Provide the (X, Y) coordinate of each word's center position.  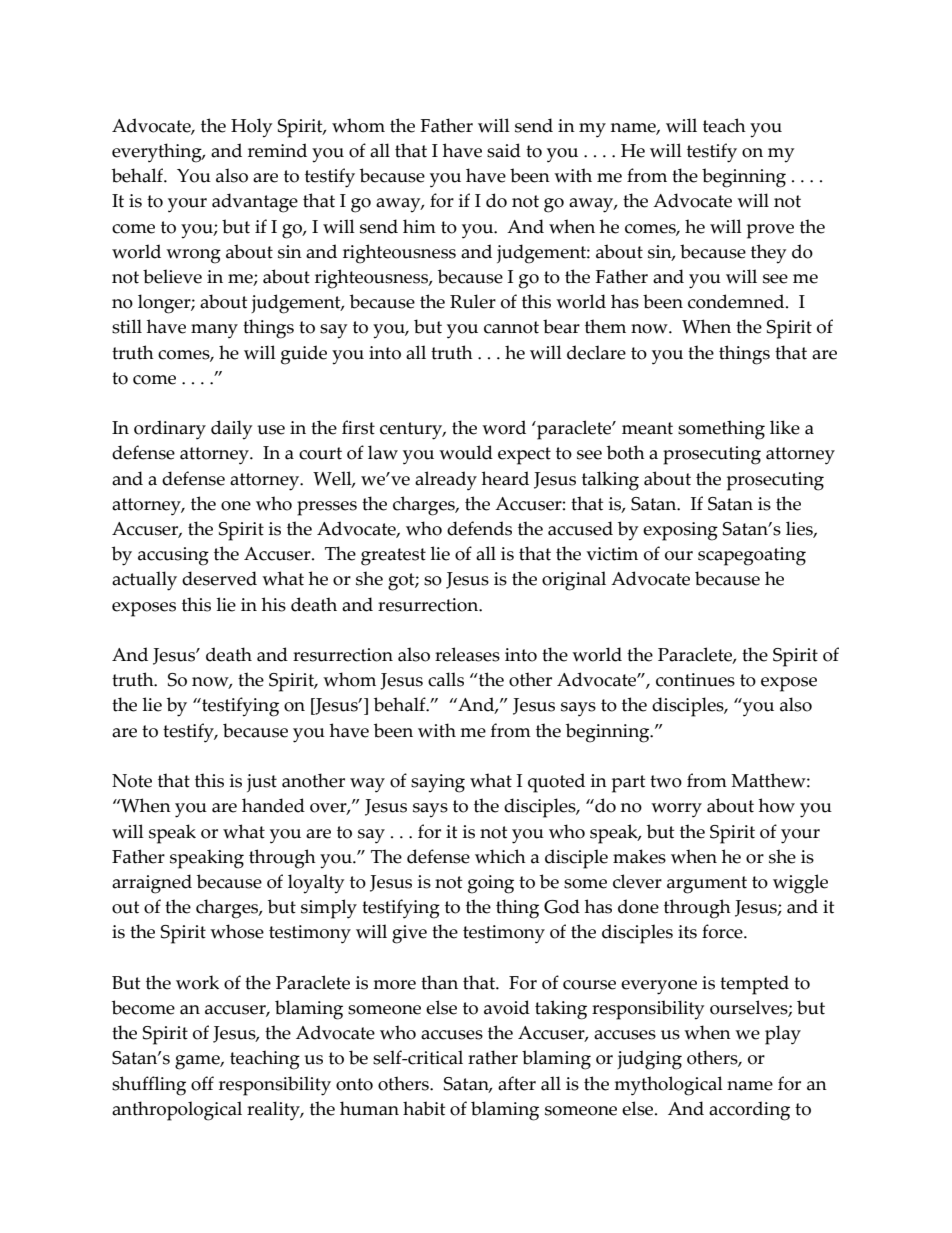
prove (770, 231)
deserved (219, 578)
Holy (251, 128)
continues (695, 680)
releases (467, 654)
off (202, 1083)
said (504, 150)
